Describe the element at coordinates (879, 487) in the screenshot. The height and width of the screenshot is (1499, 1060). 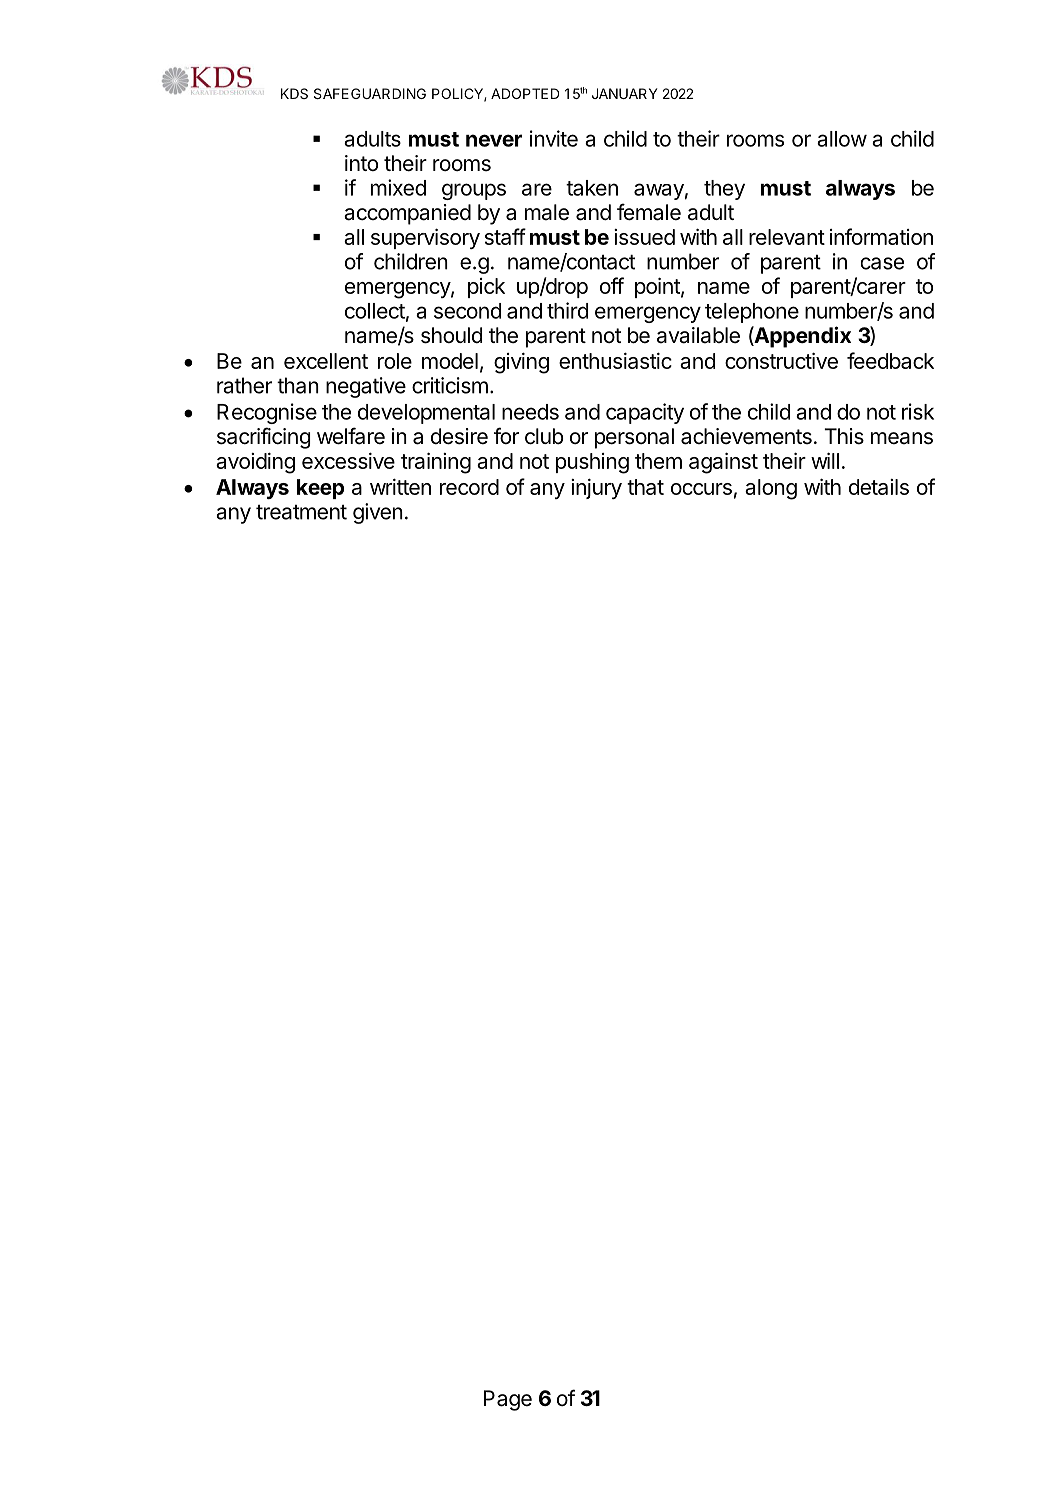
I see `details` at that location.
